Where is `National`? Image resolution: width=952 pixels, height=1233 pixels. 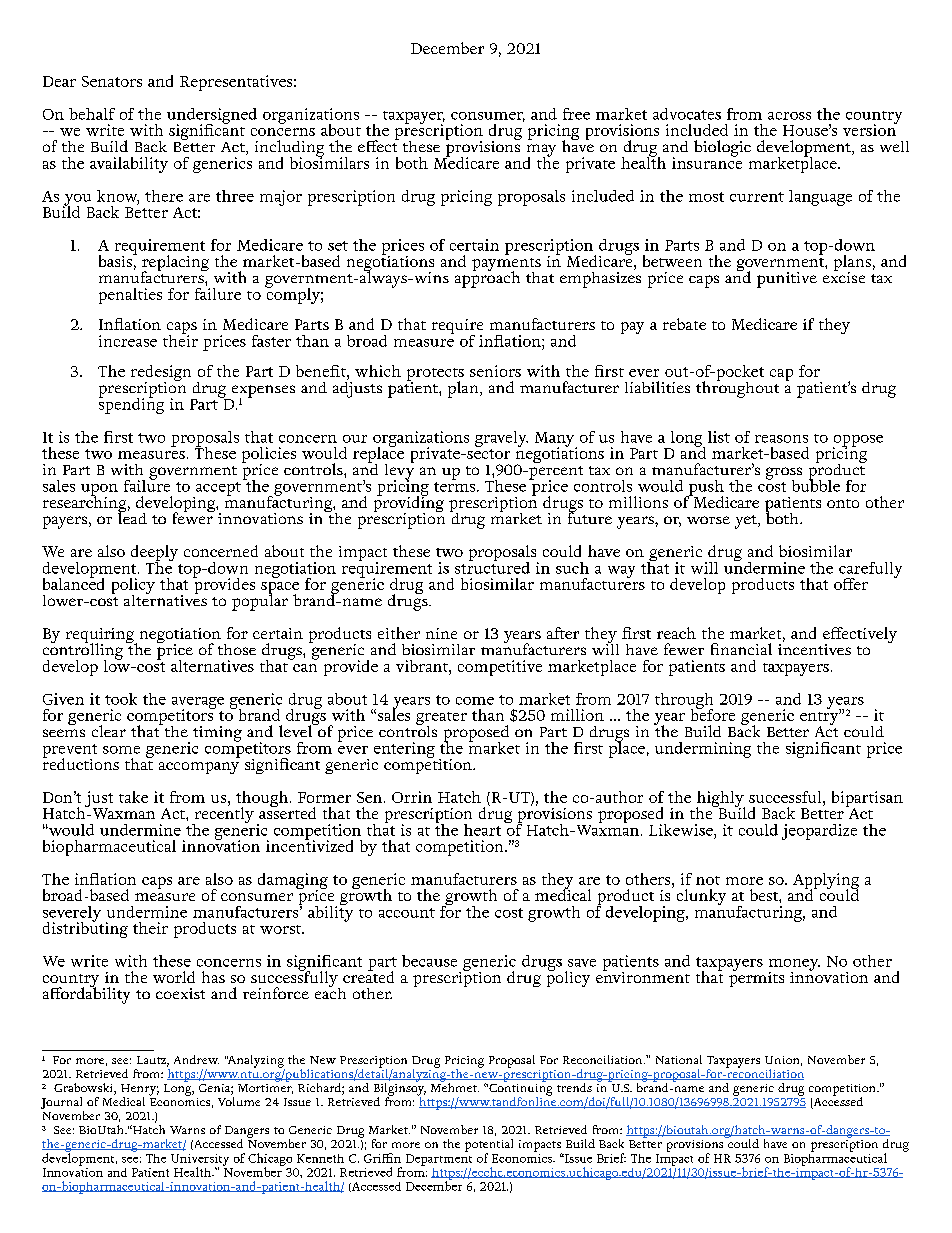
National is located at coordinates (679, 1059).
